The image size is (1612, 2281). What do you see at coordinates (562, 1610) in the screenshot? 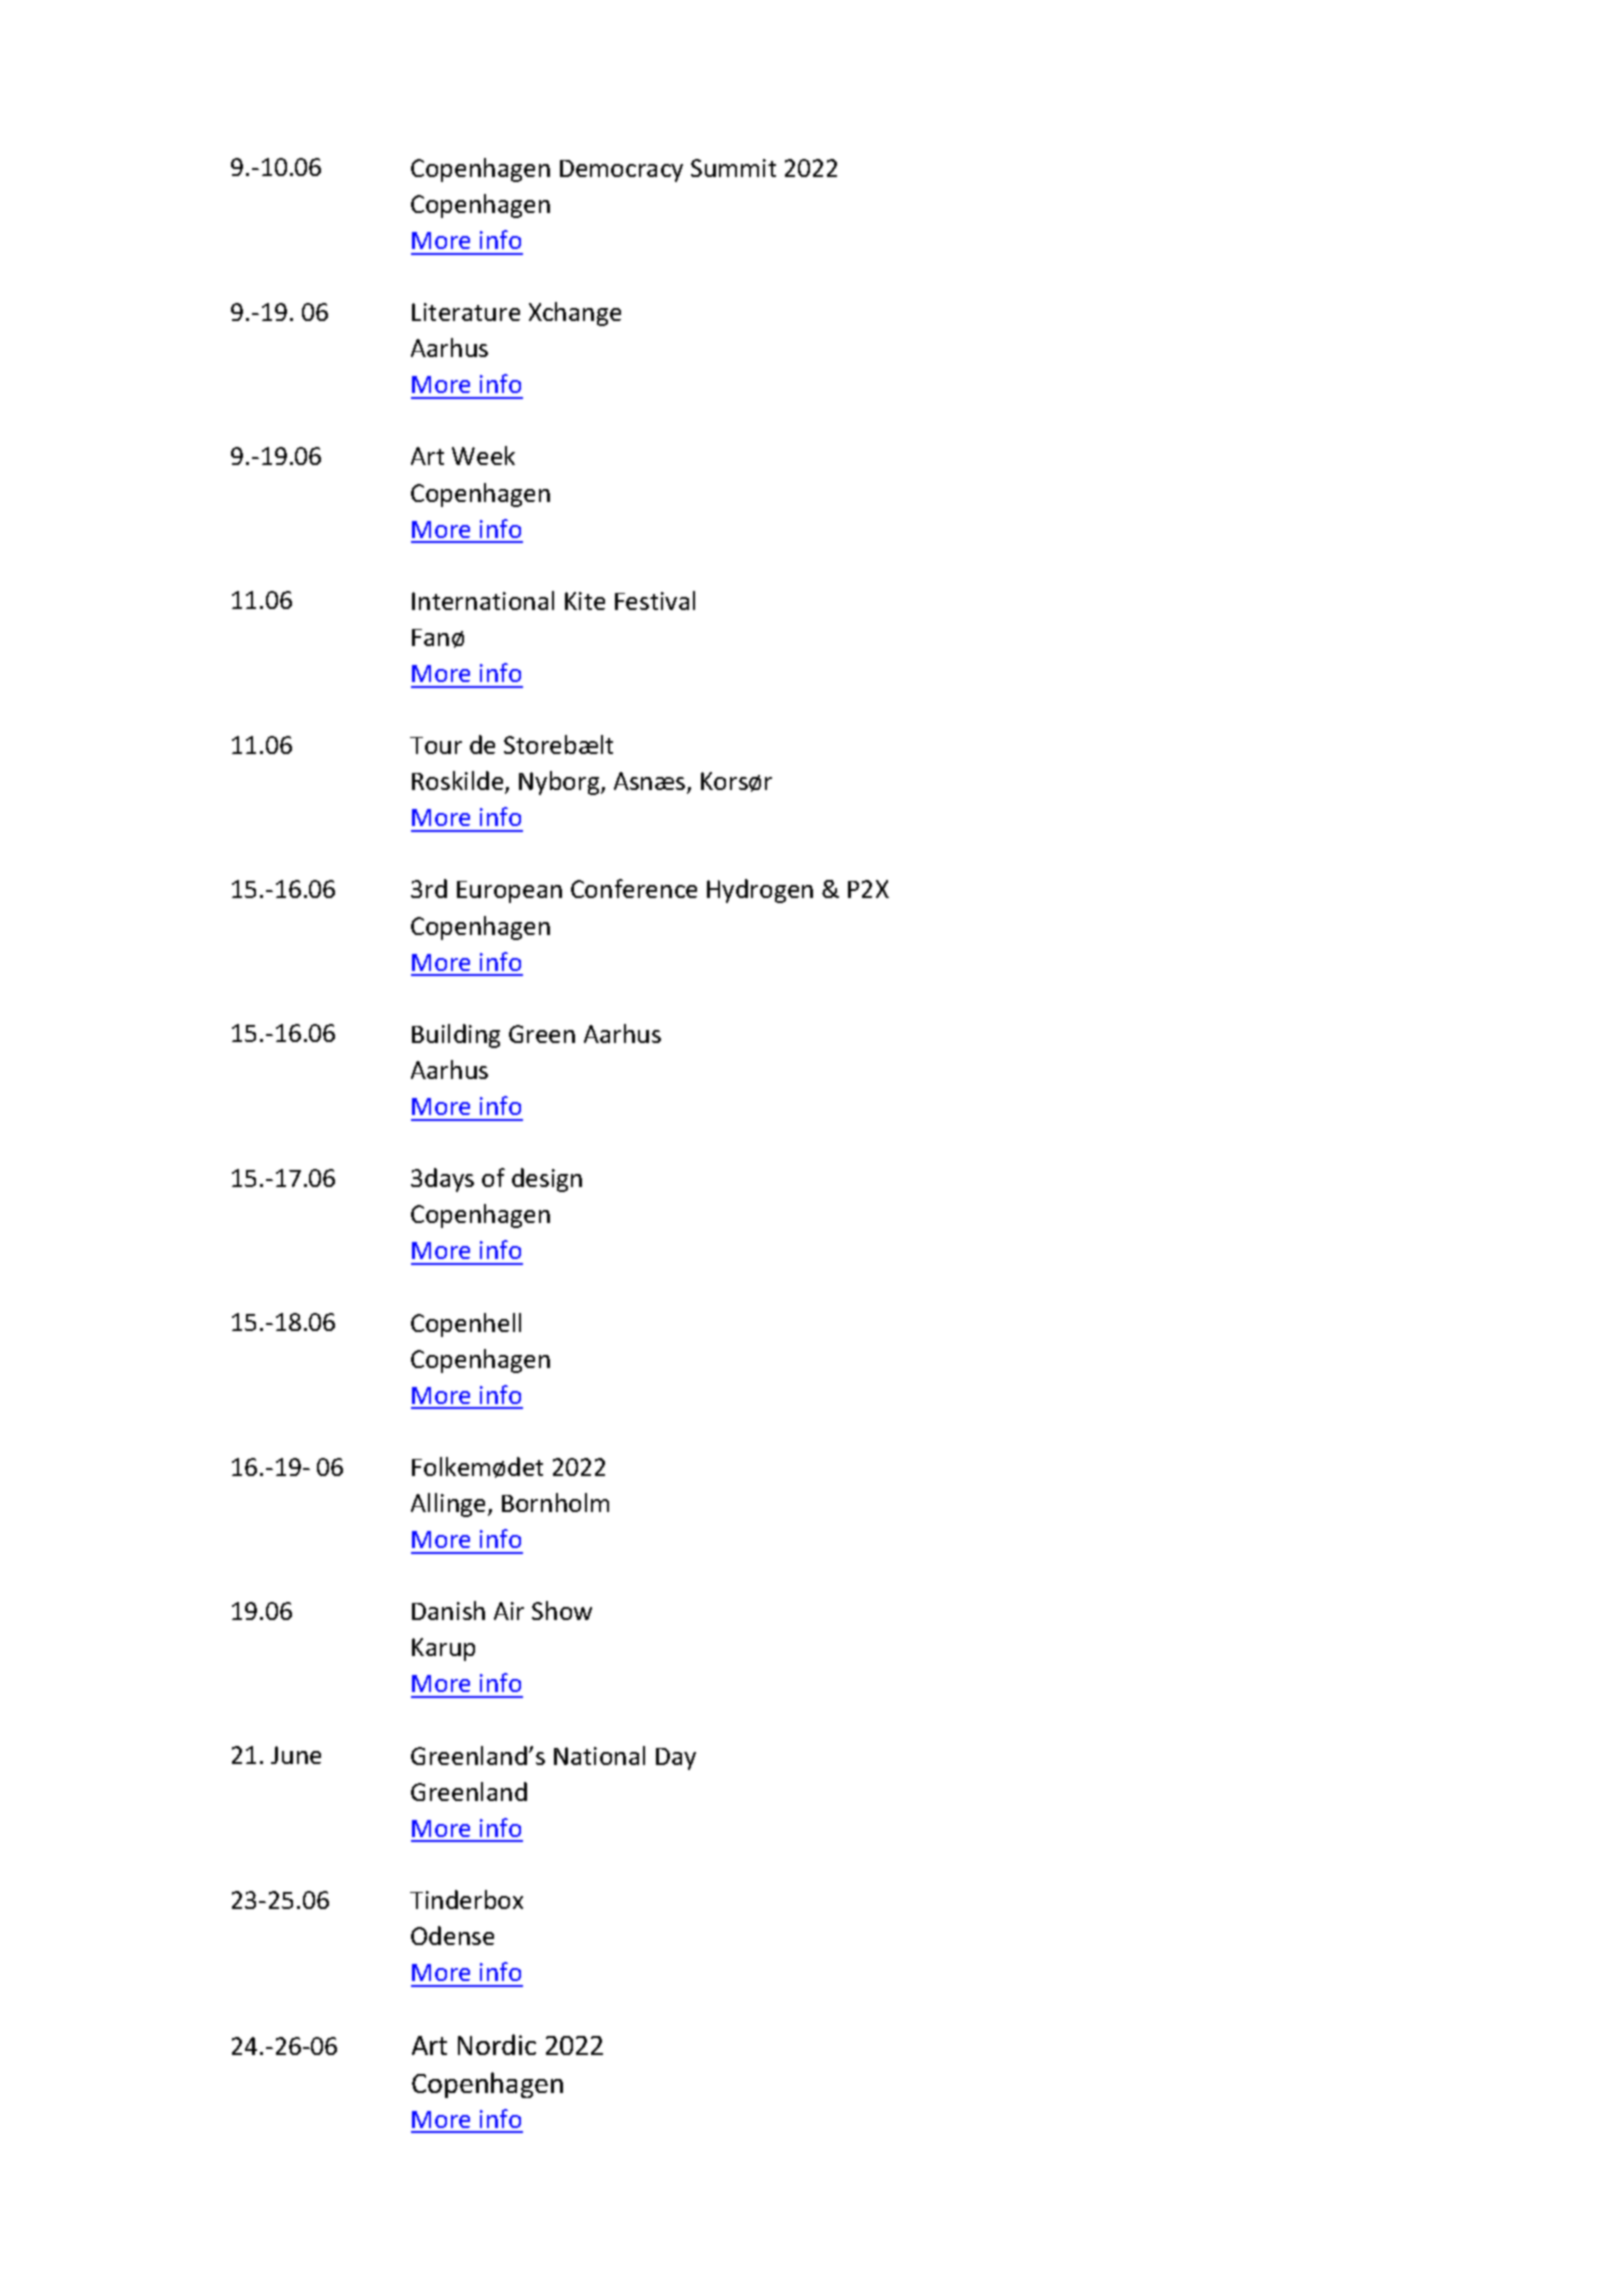
I see `Show` at bounding box center [562, 1610].
